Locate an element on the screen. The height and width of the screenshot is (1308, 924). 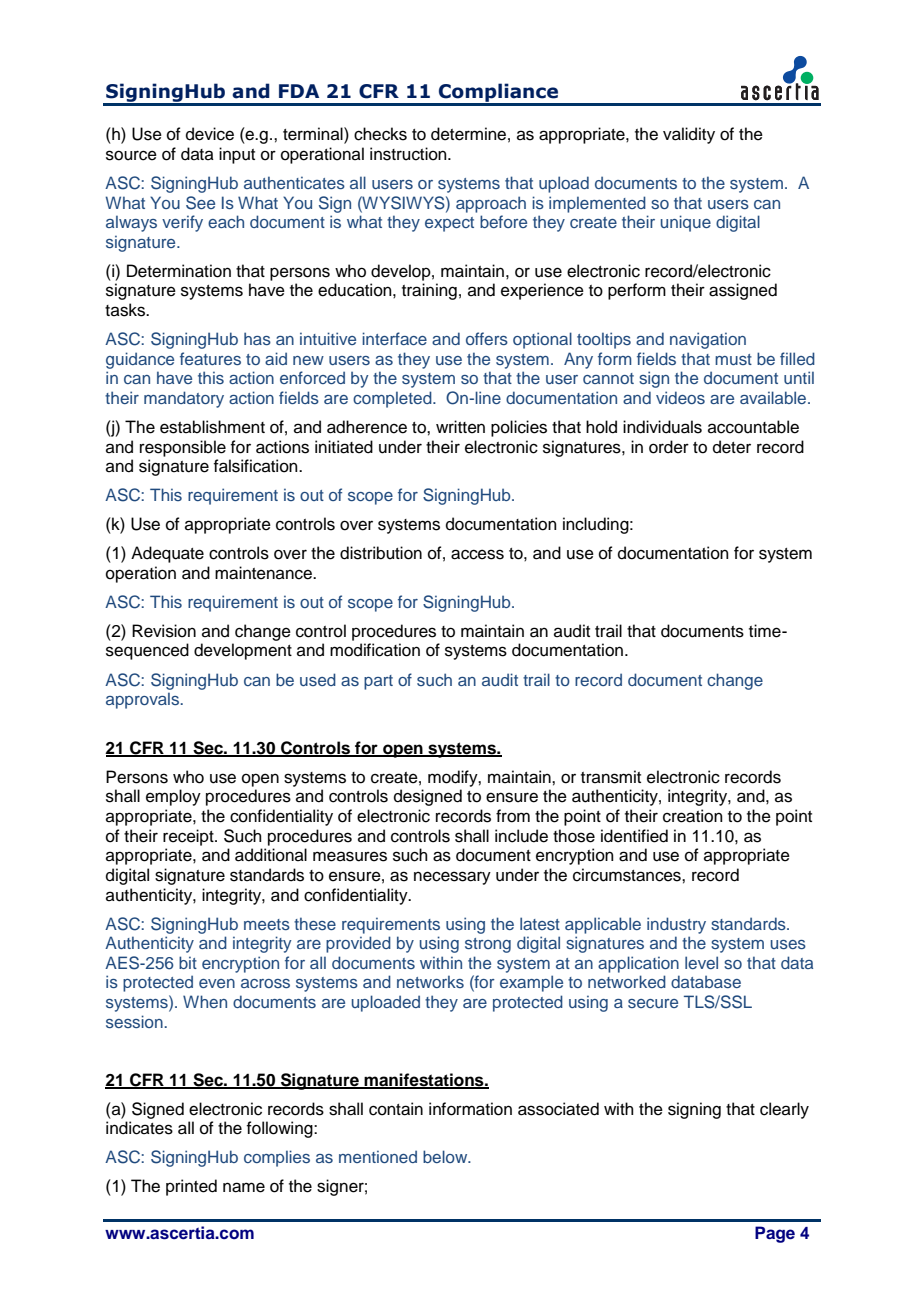
transmit is located at coordinates (611, 777).
